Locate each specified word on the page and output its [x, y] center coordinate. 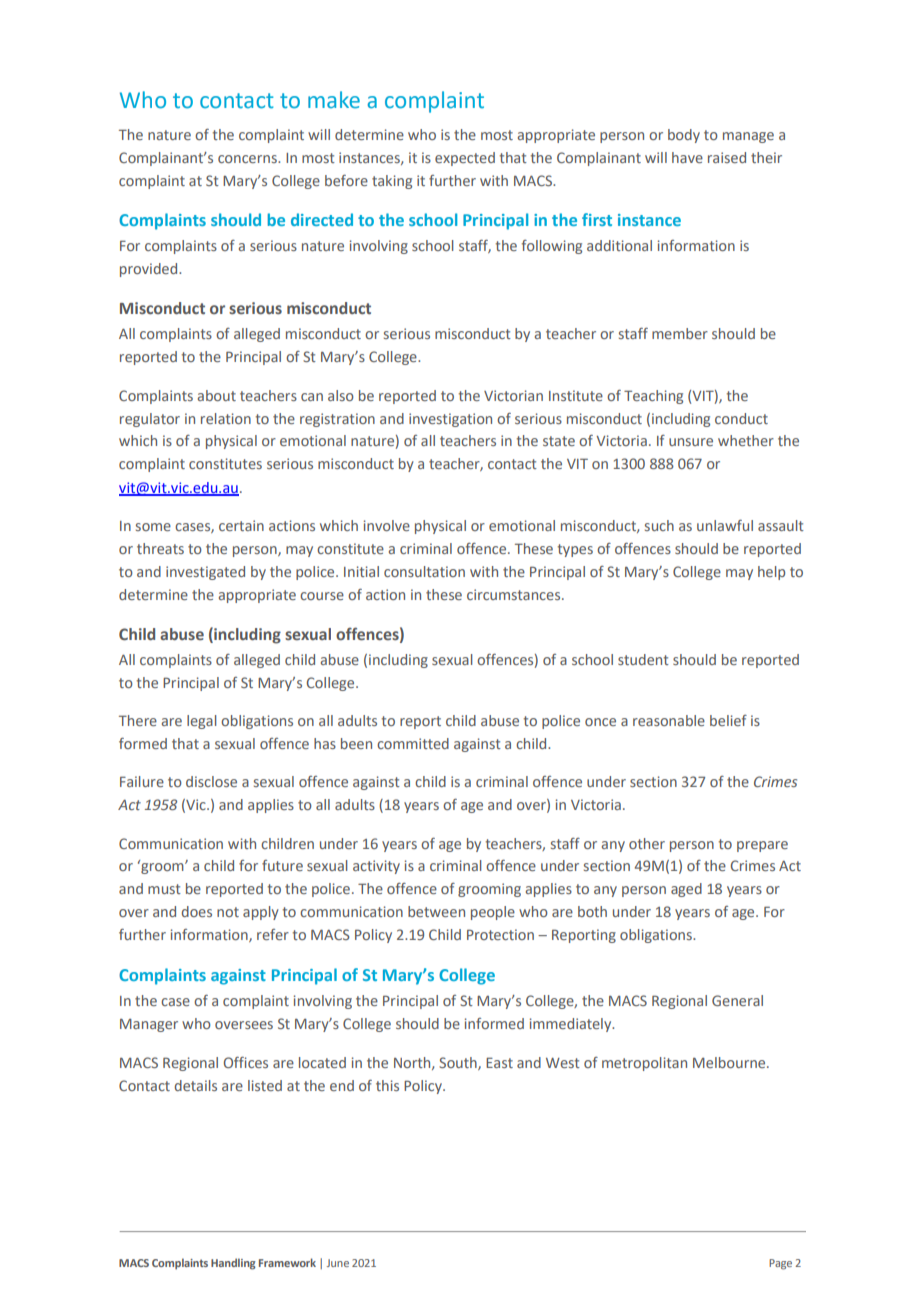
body [684, 136]
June [338, 1263]
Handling [233, 1264]
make [334, 100]
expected [465, 159]
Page [780, 1264]
